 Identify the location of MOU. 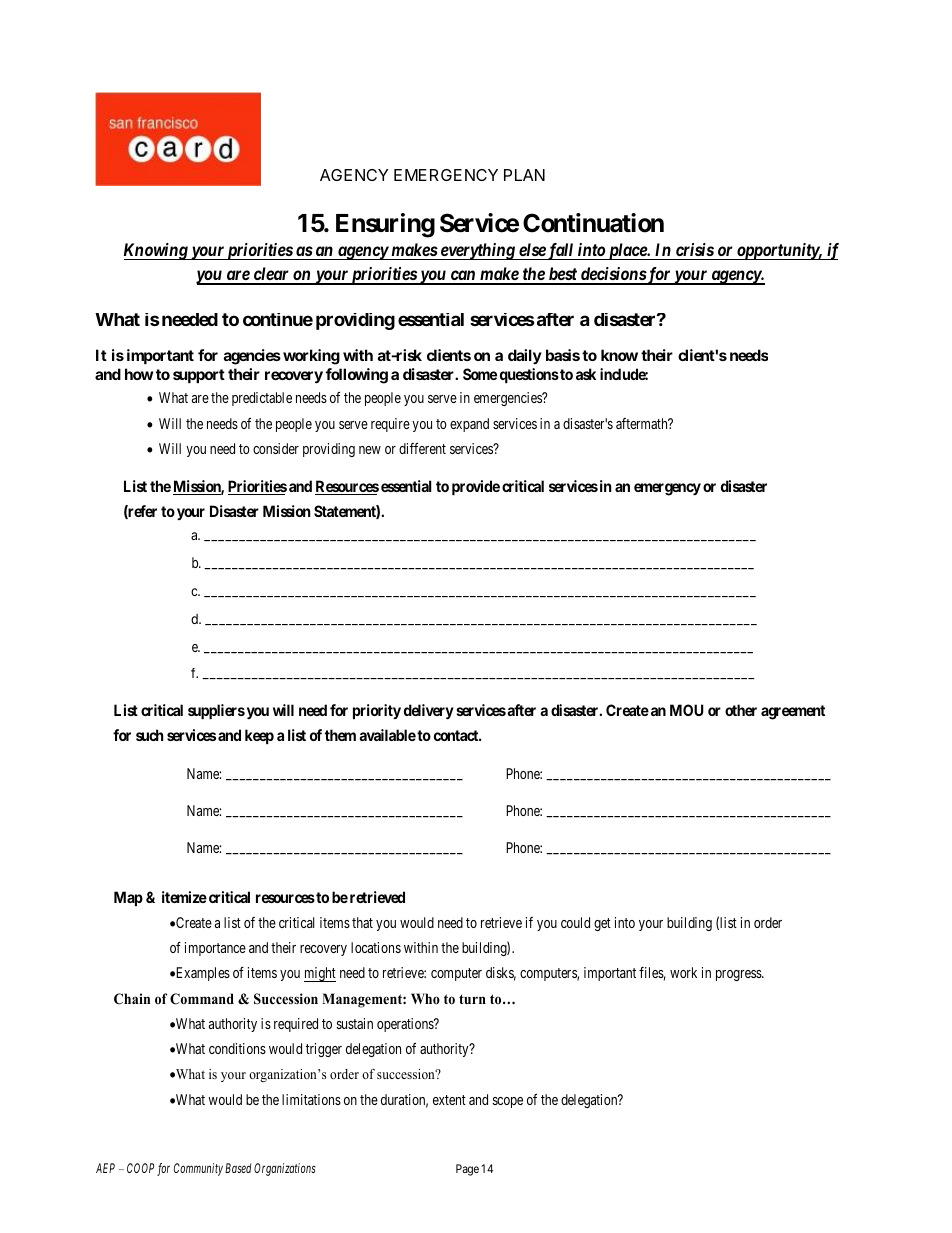
(687, 710).
